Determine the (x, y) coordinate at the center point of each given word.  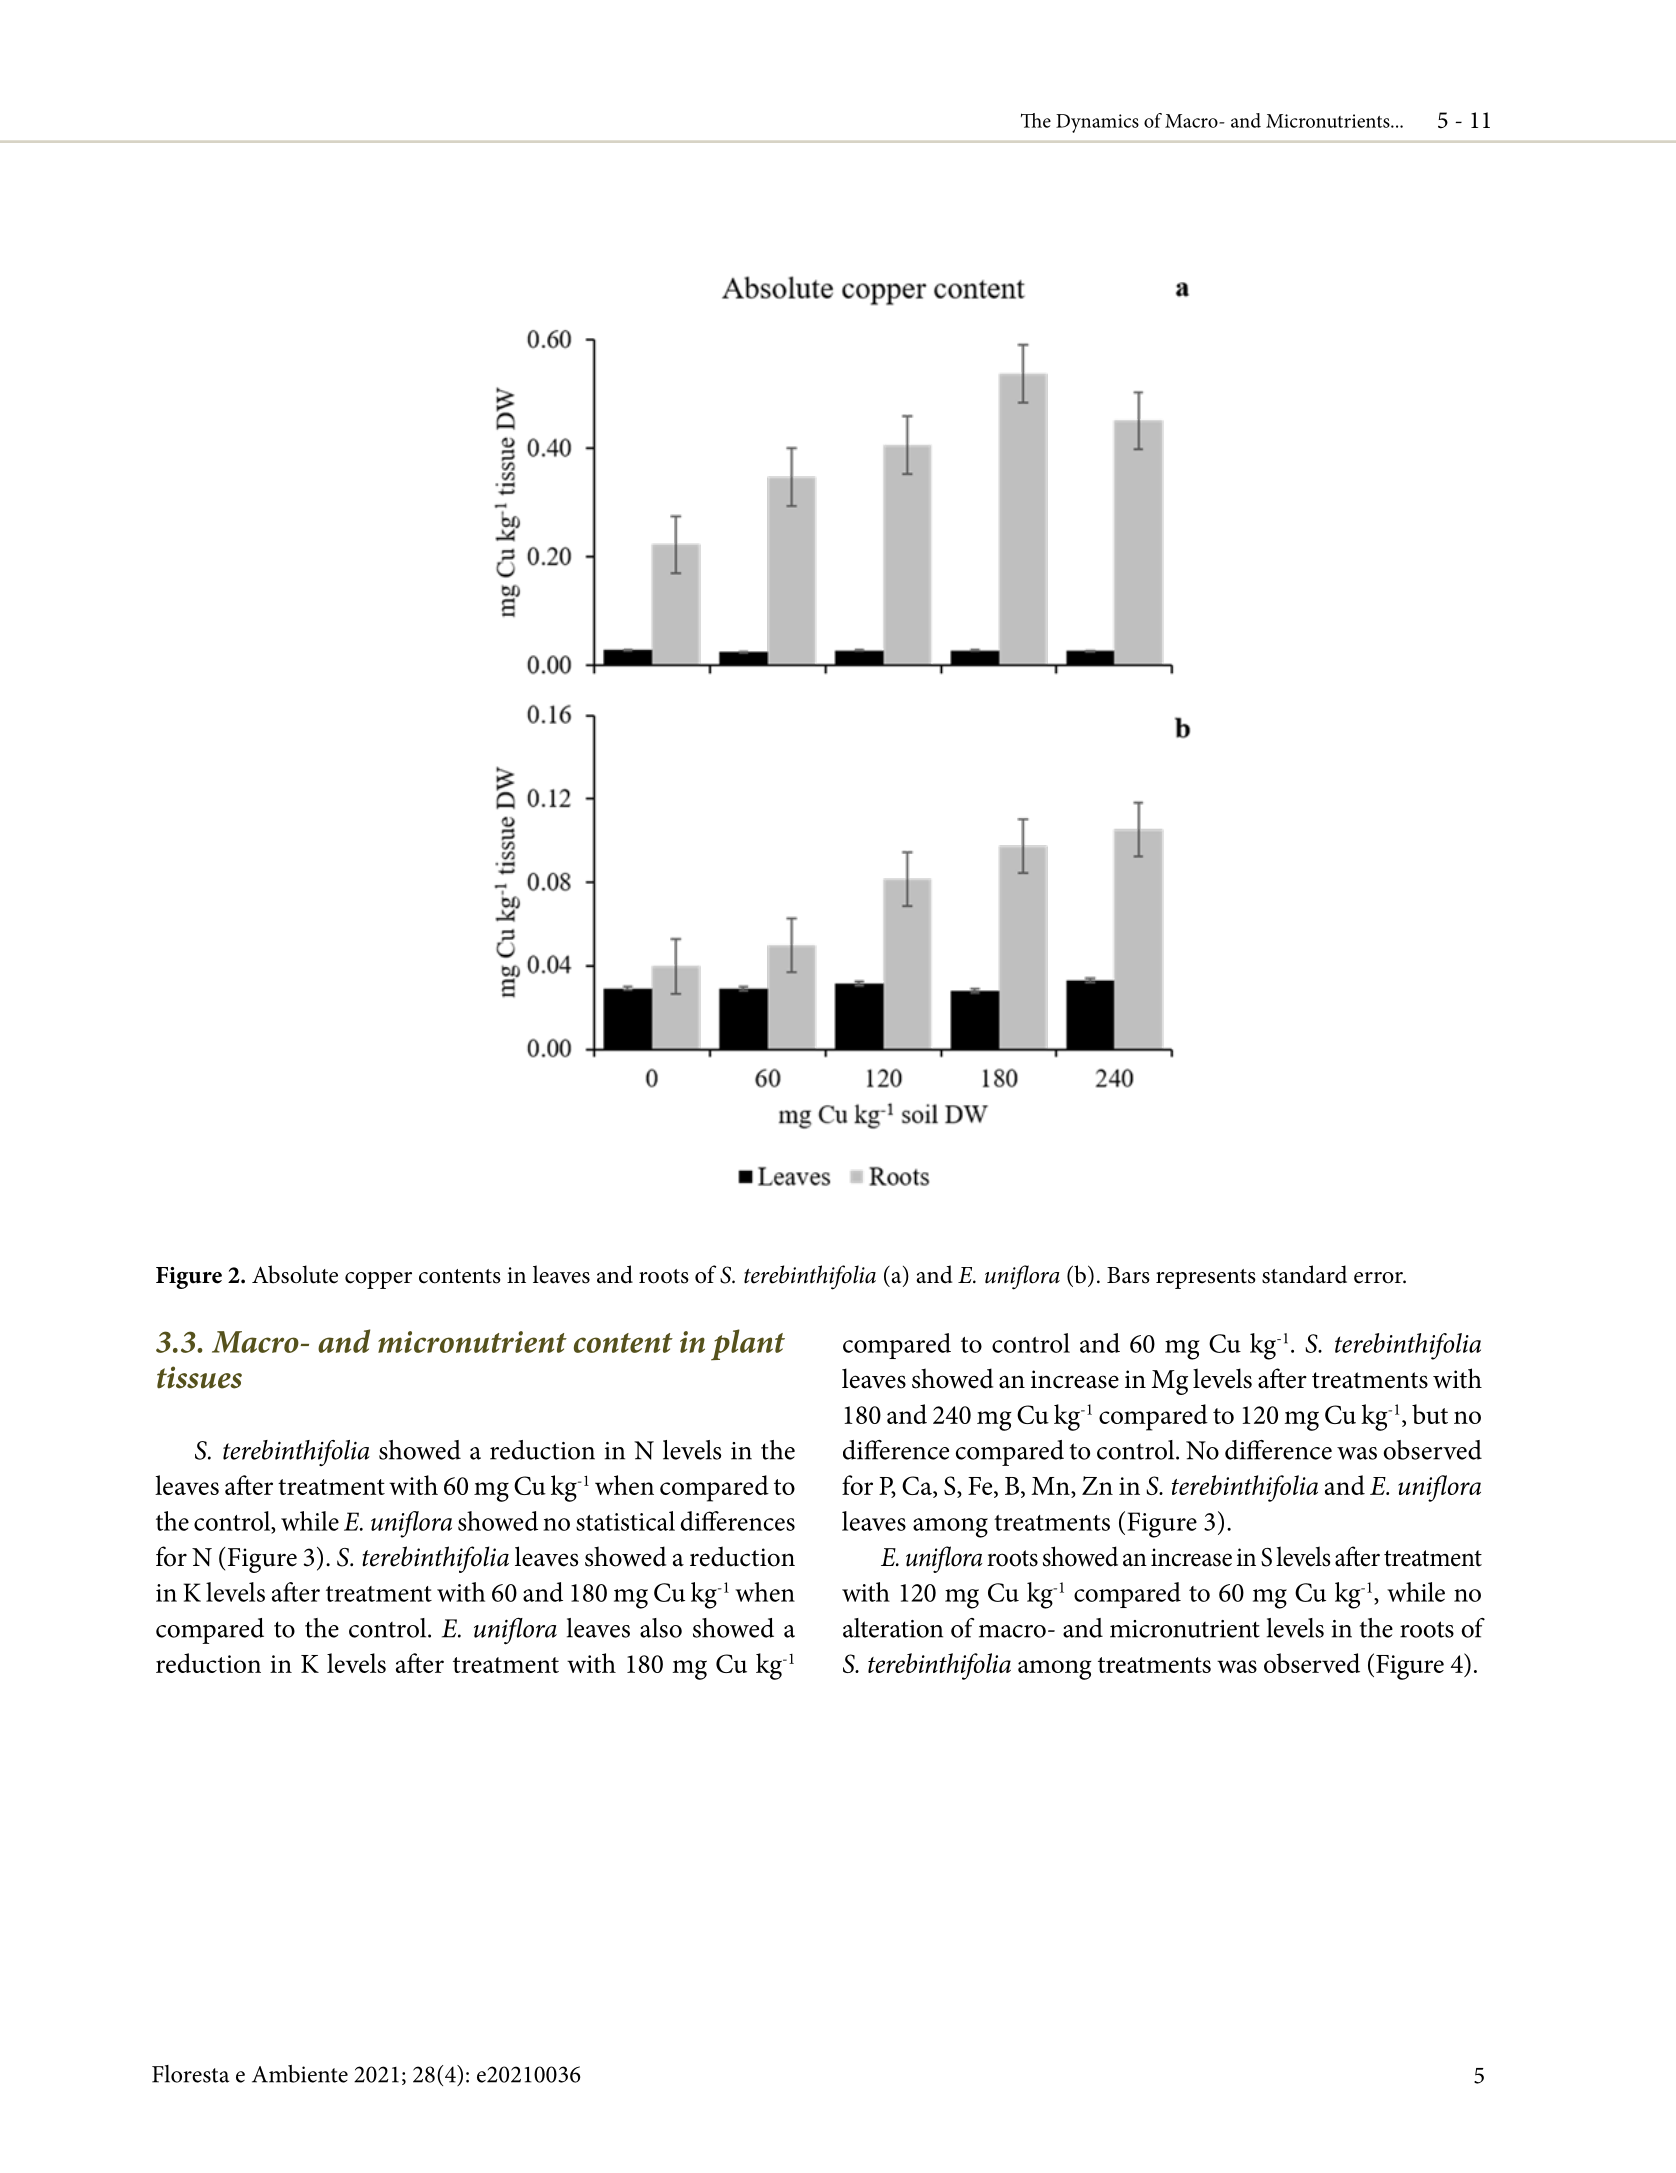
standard (1304, 1274)
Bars (1128, 1275)
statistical (625, 1521)
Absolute (295, 1274)
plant (748, 1345)
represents (1206, 1279)
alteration (893, 1628)
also (661, 1628)
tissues (199, 1377)
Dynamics (1097, 123)
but (1430, 1414)
